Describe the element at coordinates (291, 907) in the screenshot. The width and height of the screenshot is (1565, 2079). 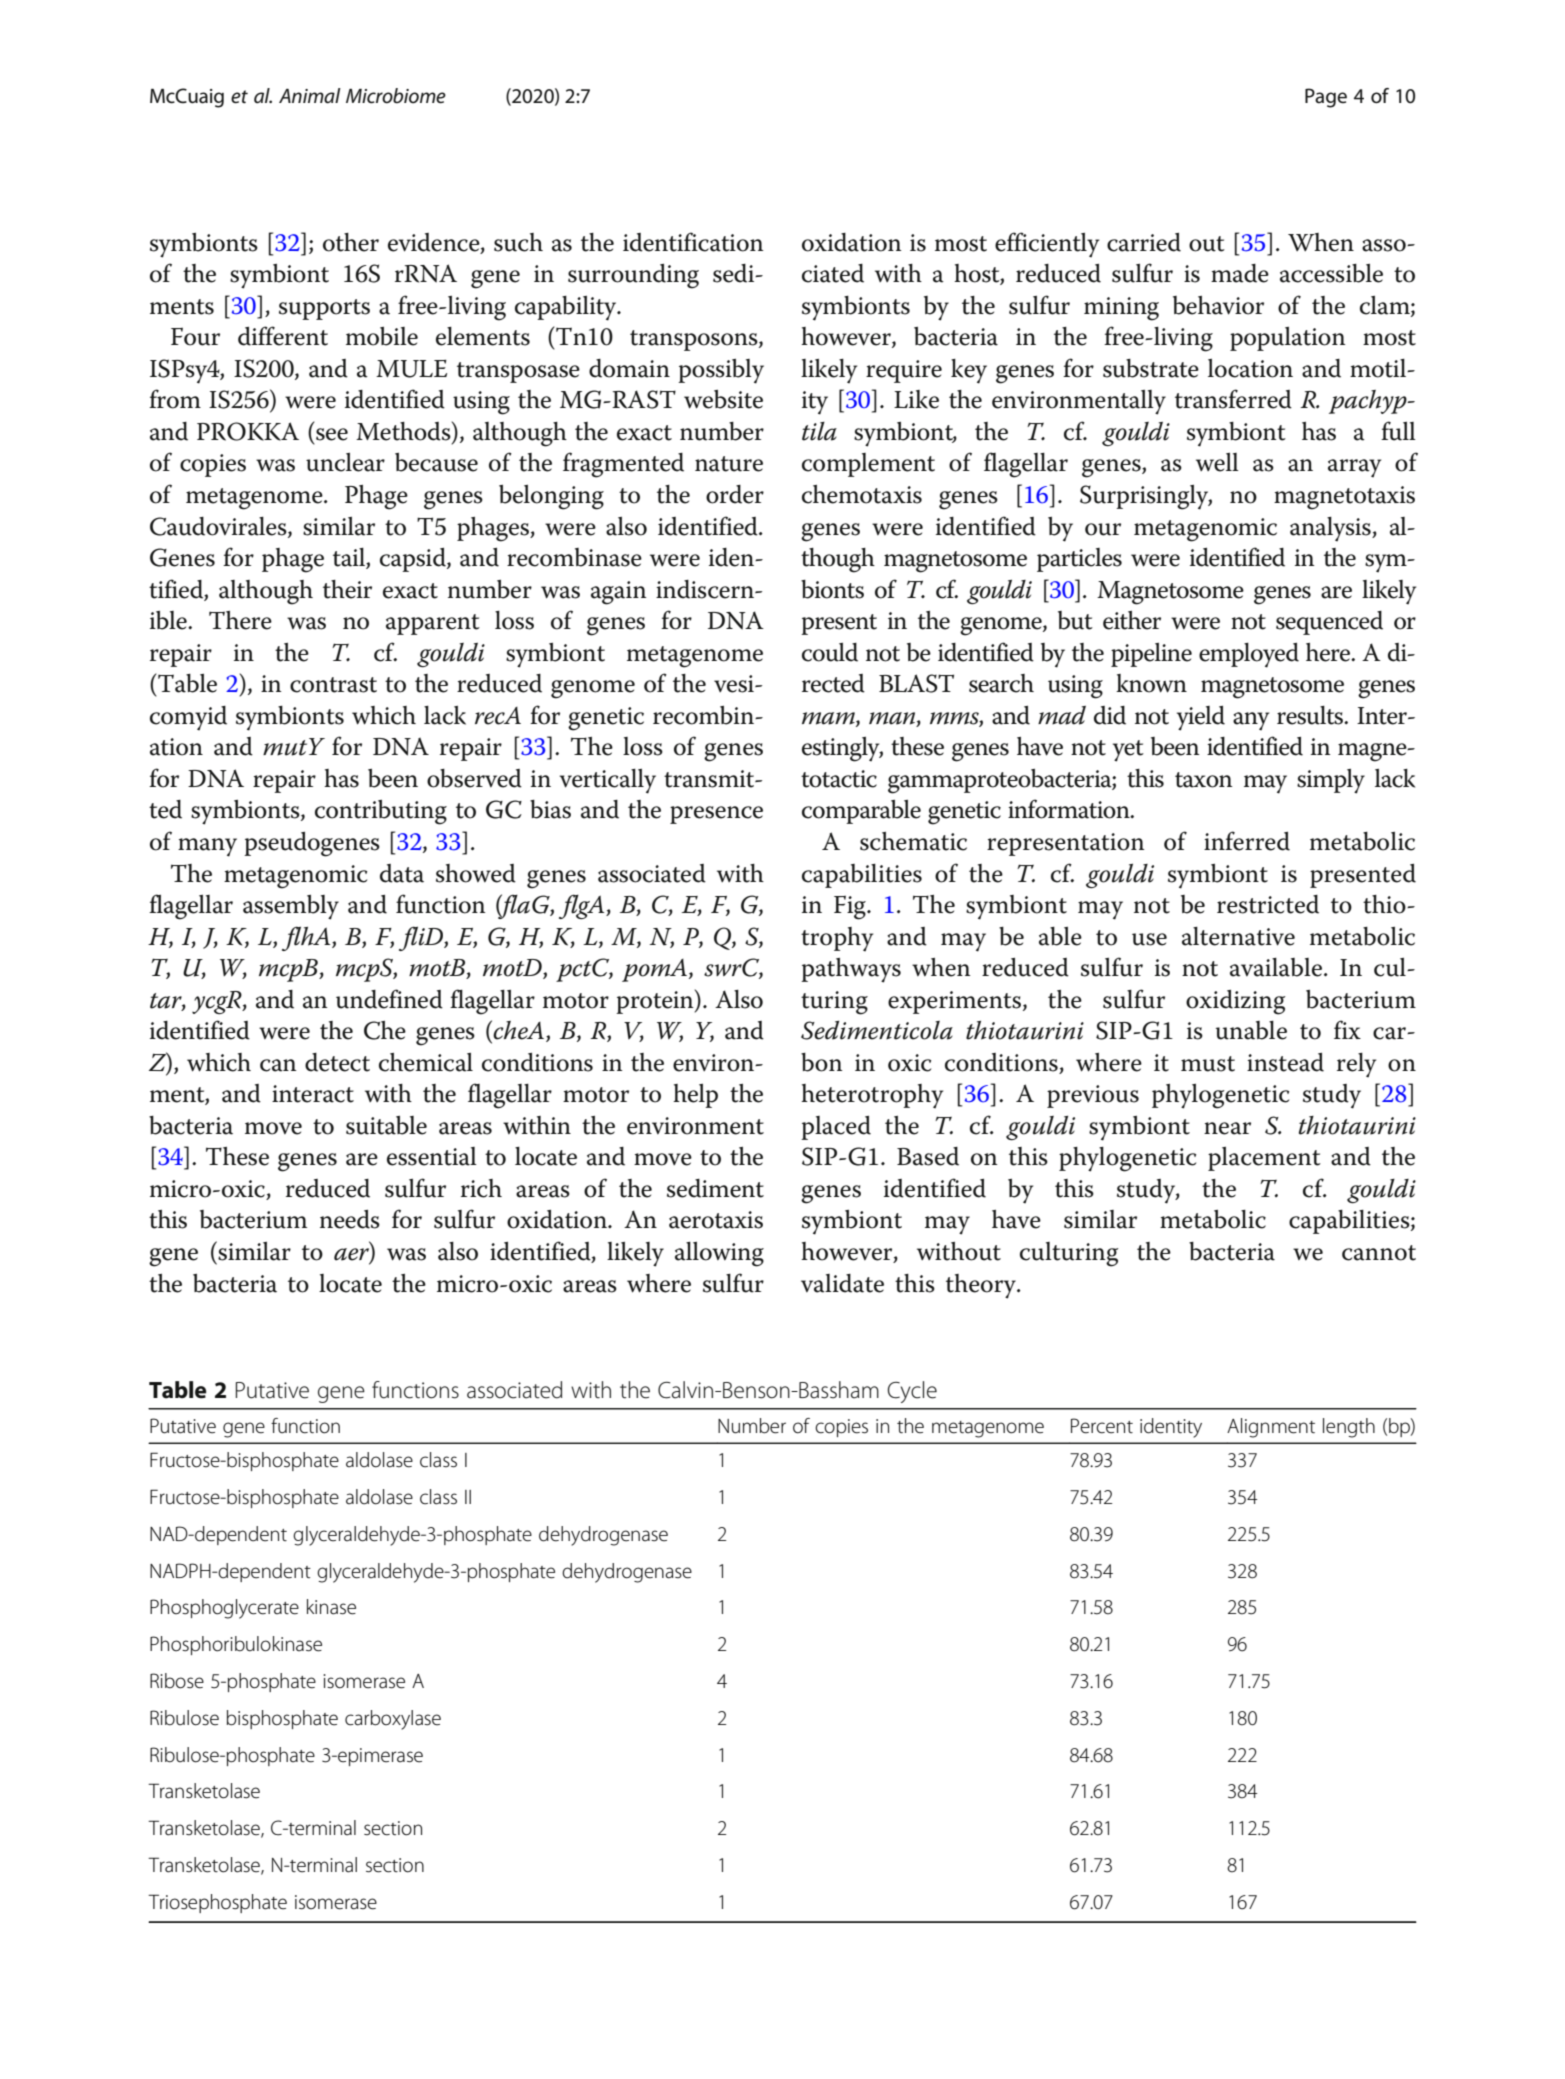
I see `assembly` at that location.
